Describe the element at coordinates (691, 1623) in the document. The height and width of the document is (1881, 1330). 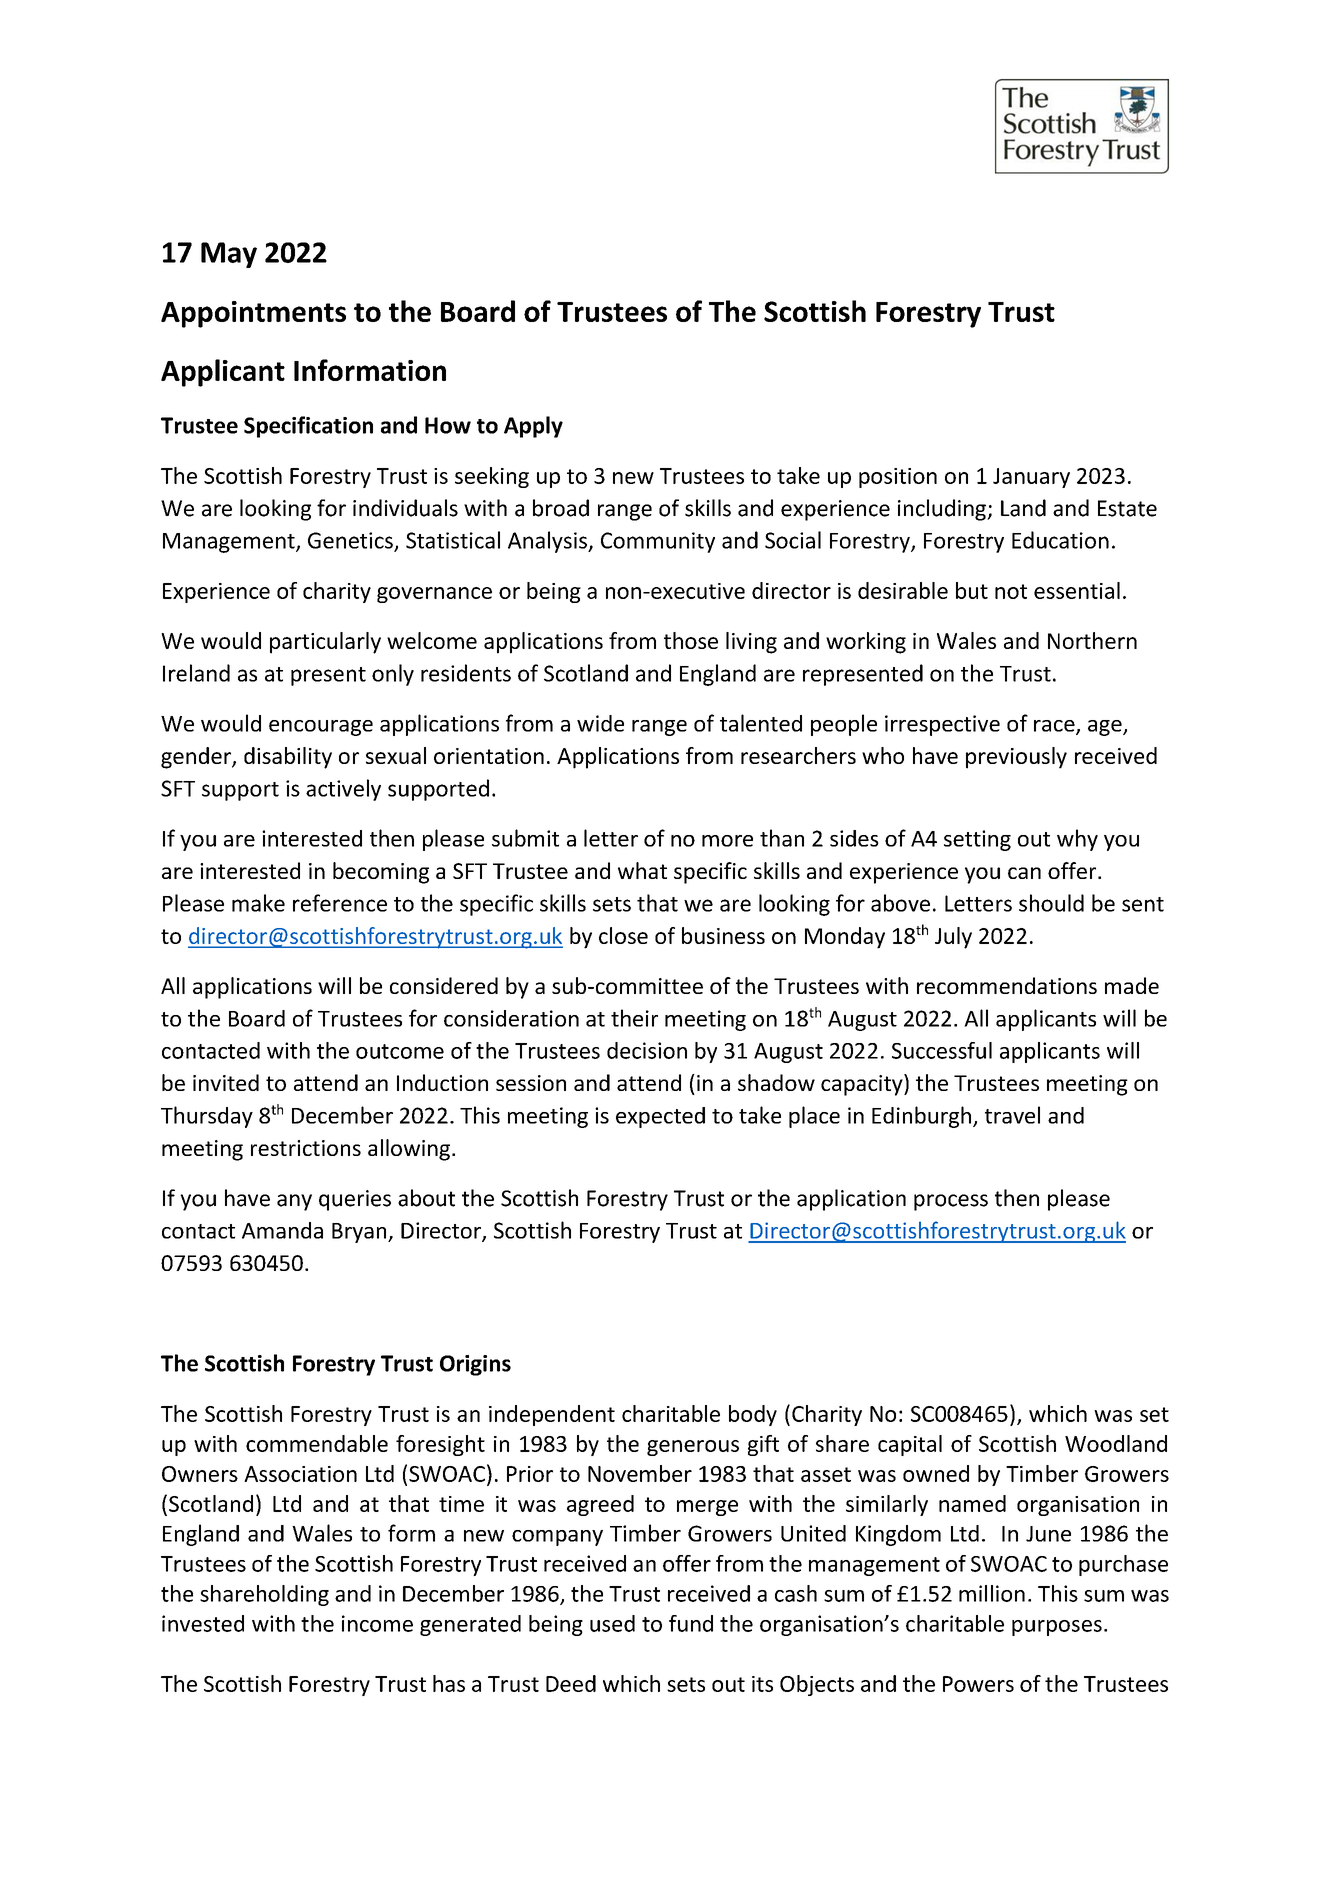
I see `fund` at that location.
